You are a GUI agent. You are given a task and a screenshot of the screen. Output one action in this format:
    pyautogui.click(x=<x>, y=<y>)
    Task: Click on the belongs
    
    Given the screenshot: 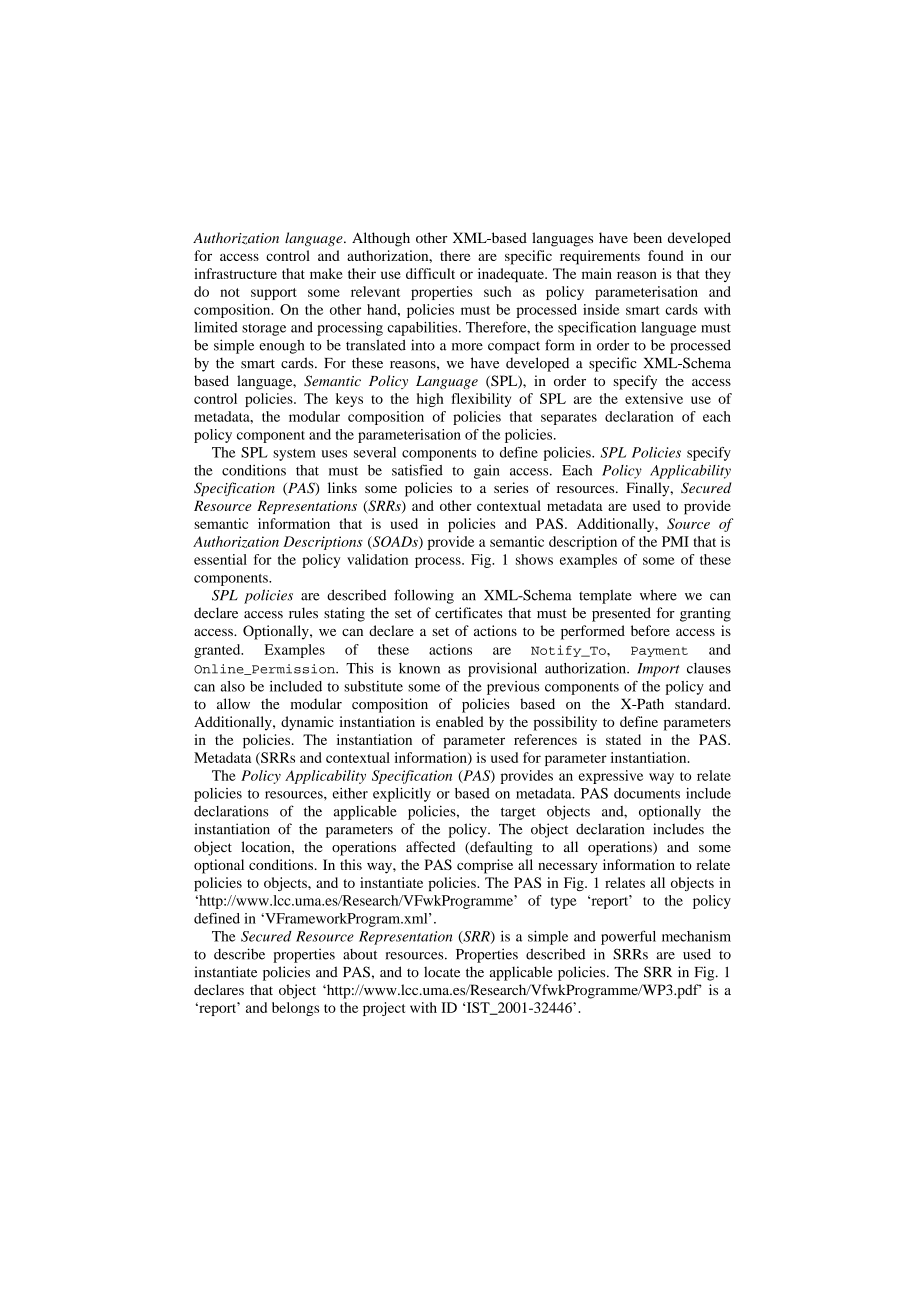 What is the action you would take?
    pyautogui.click(x=295, y=1009)
